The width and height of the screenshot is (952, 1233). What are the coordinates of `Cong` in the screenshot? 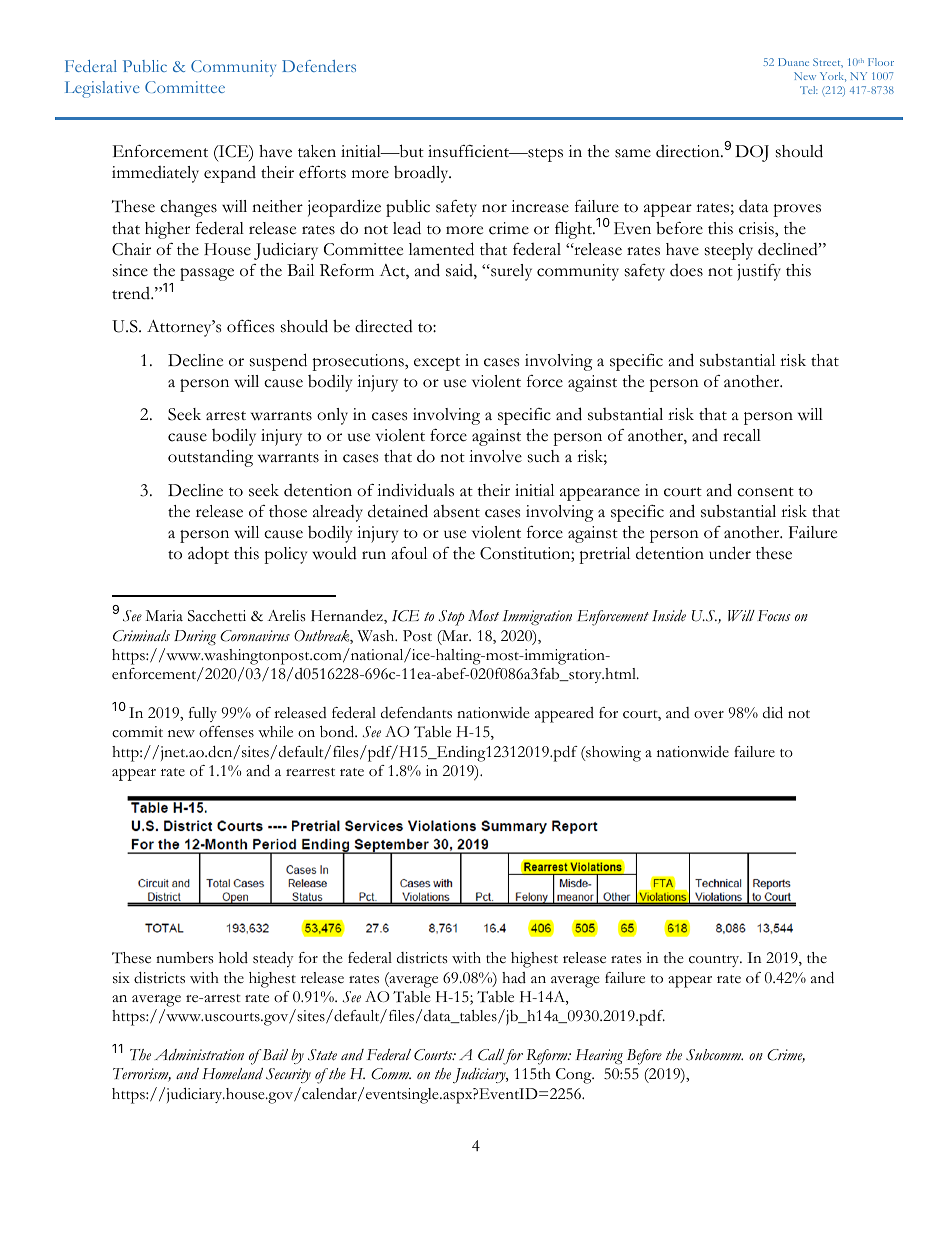 It's located at (575, 1076).
